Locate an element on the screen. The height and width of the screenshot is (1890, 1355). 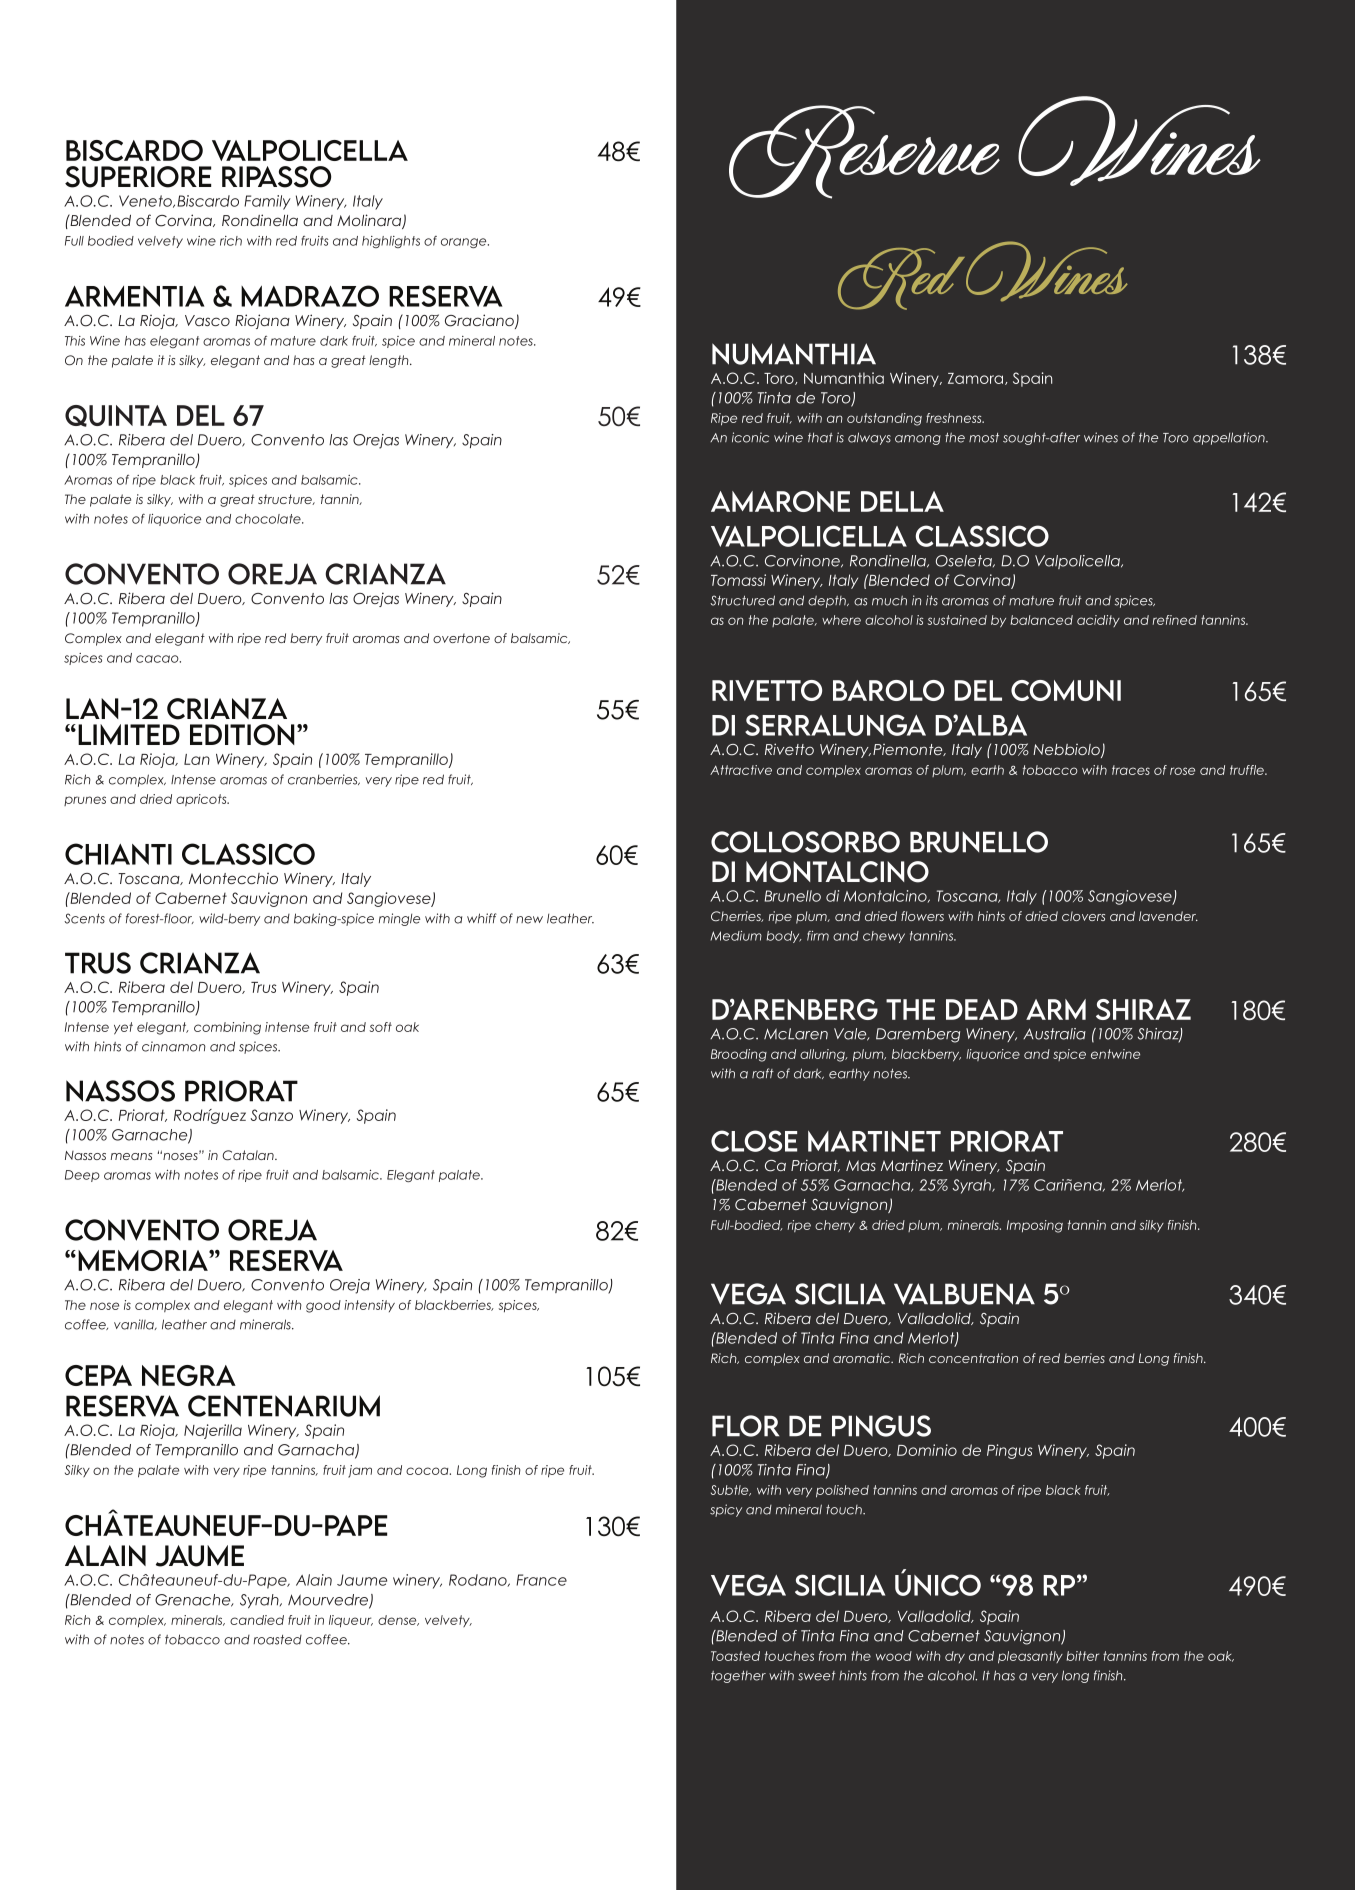
EDITION is located at coordinates (242, 735).
